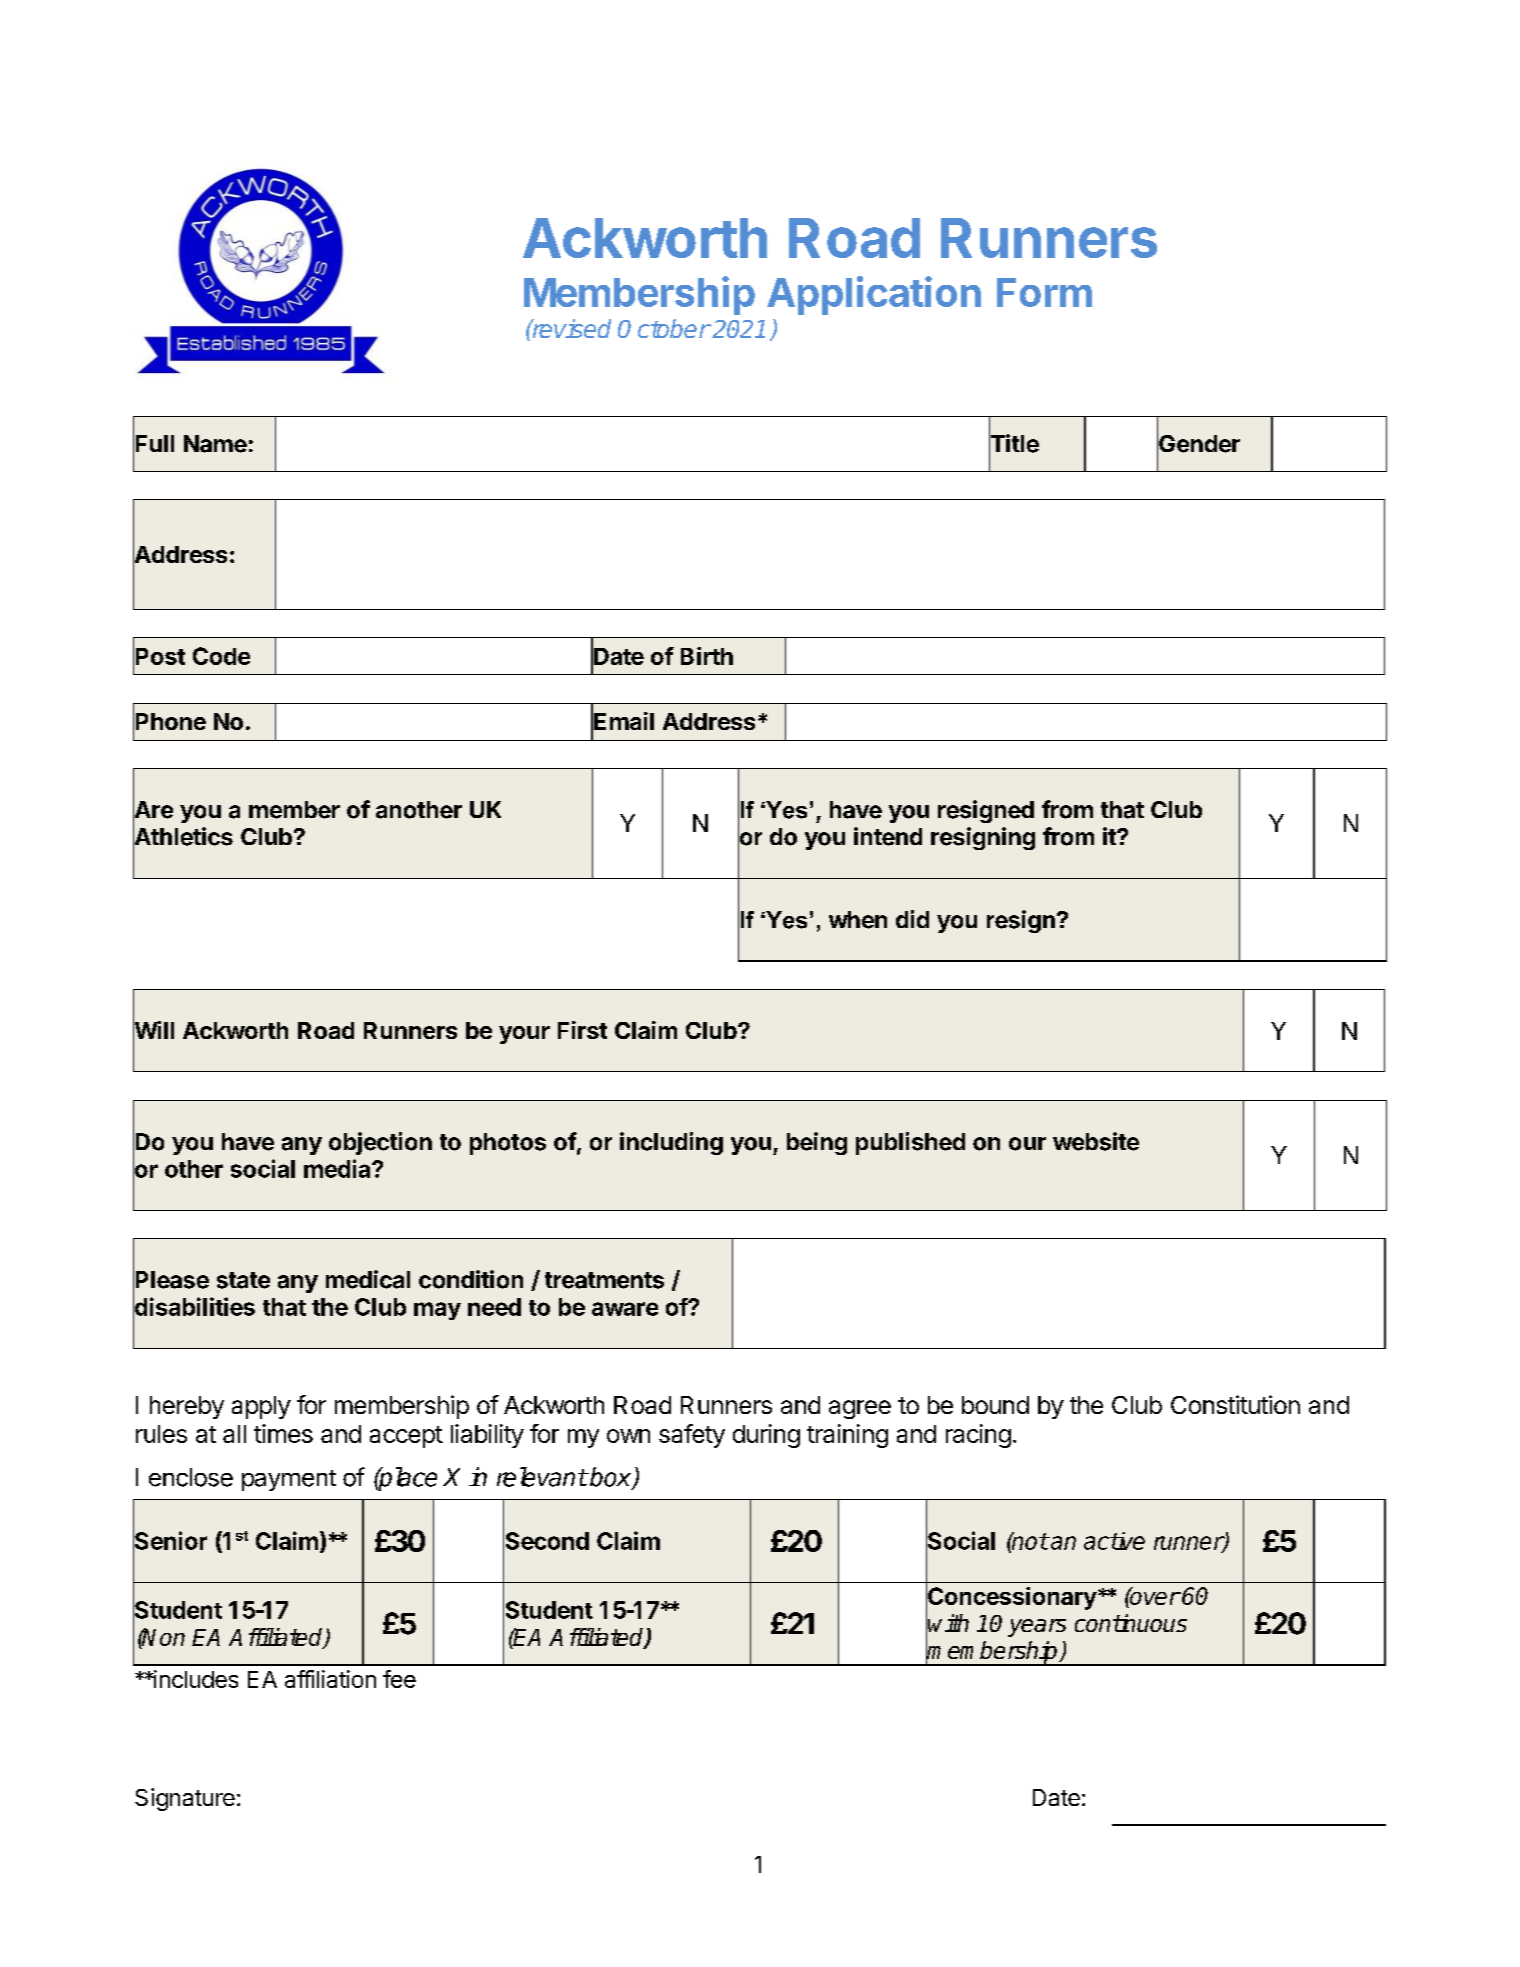  I want to click on website, so click(1096, 1141).
